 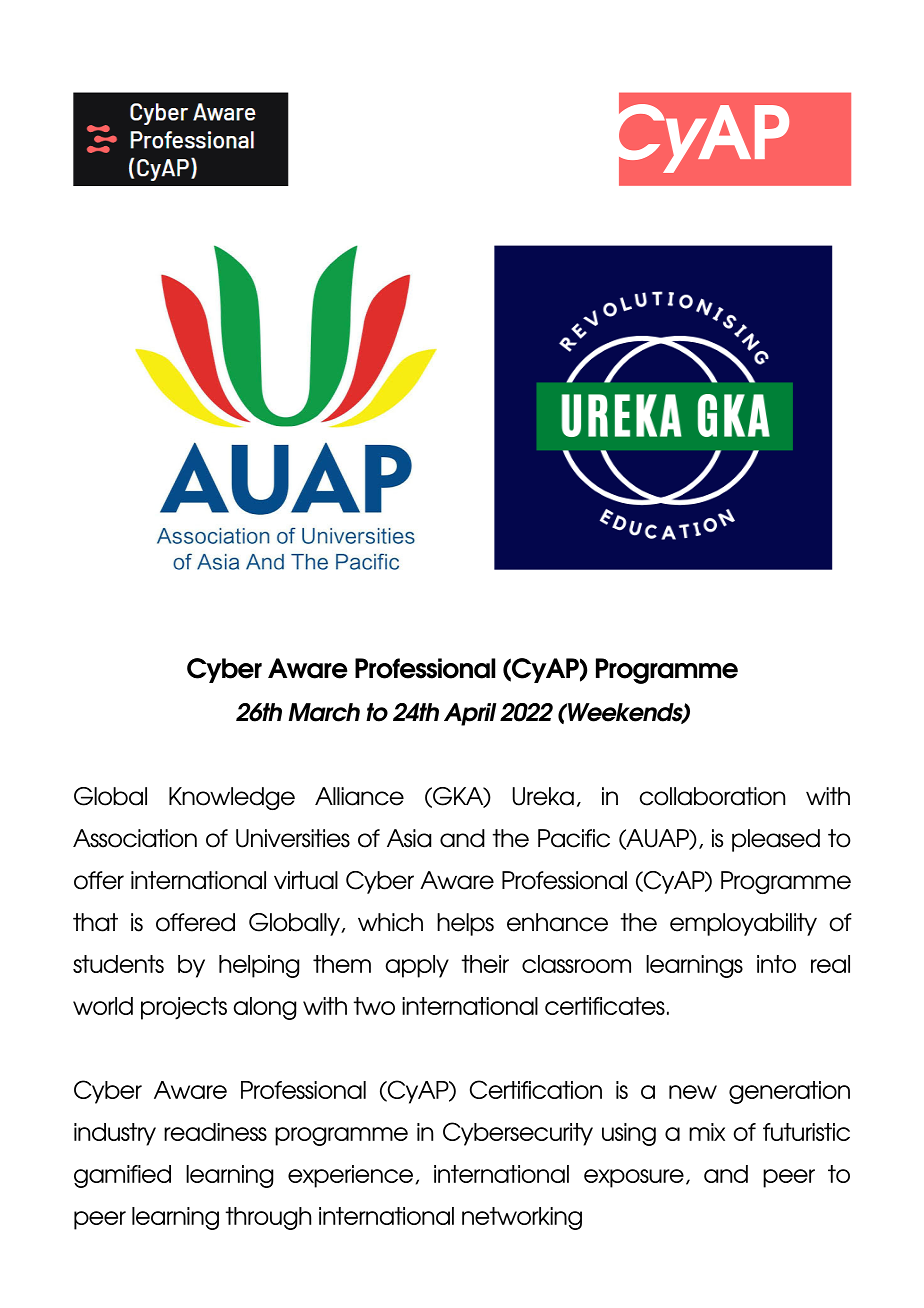 I want to click on March, so click(x=324, y=712).
